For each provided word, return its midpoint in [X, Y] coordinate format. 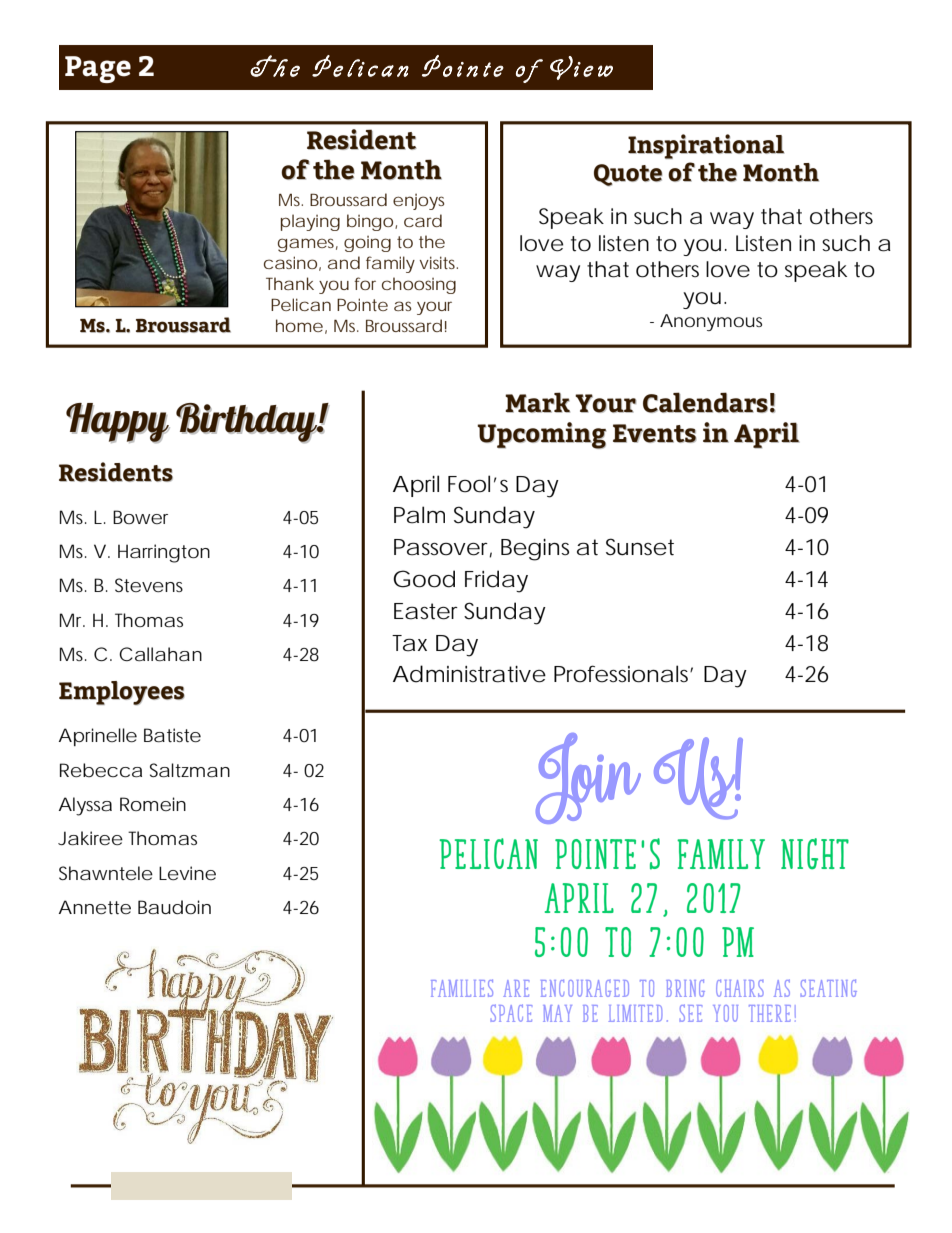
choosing [419, 285]
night [815, 854]
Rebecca [101, 770]
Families [462, 988]
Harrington [164, 553]
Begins [535, 550]
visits [439, 262]
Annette [95, 907]
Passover [443, 548]
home [299, 325]
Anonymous [711, 322]
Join [588, 778]
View [581, 68]
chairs [740, 988]
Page [98, 69]
